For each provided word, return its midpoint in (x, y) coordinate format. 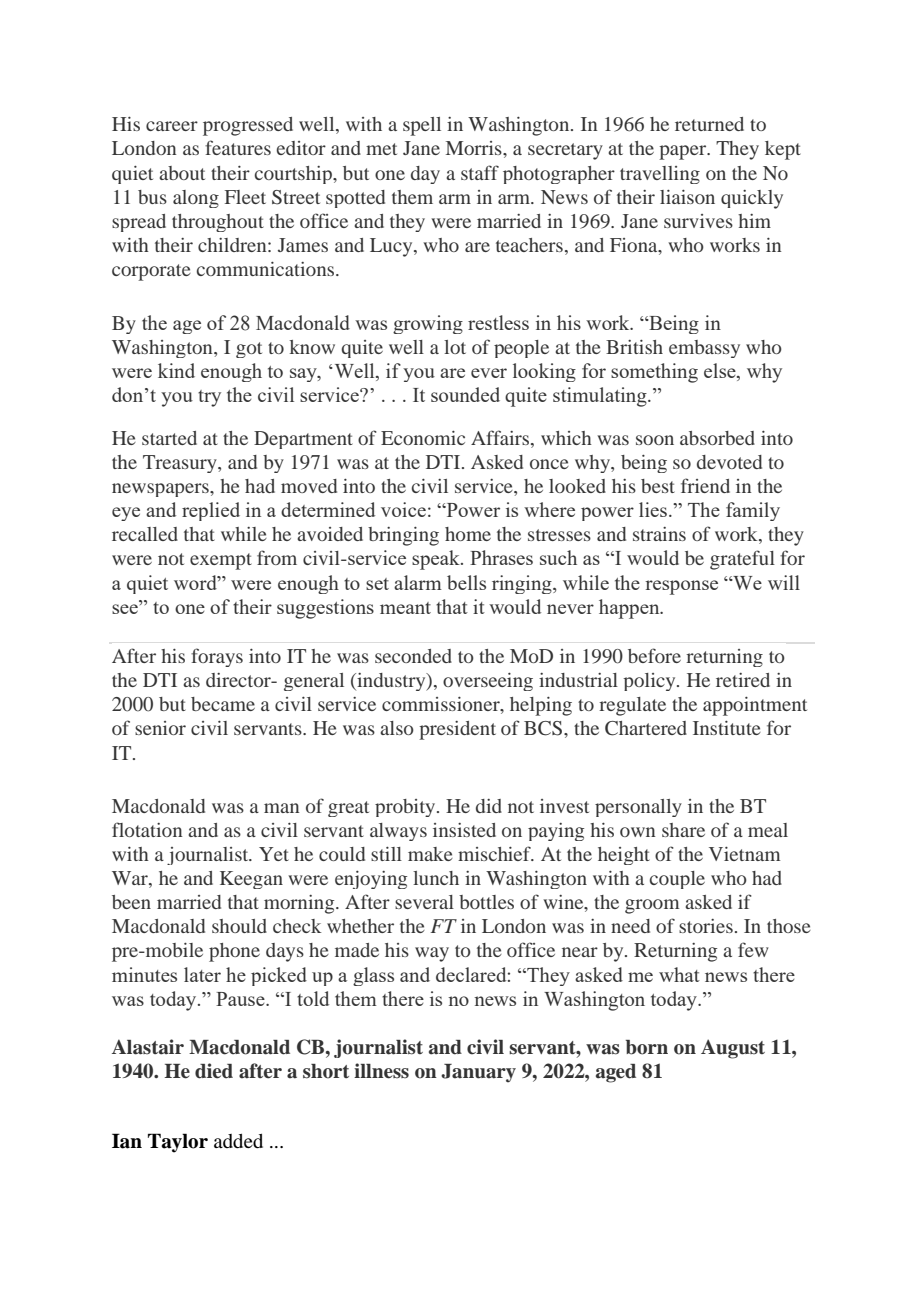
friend (705, 485)
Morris (475, 148)
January (478, 1073)
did (489, 806)
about (182, 173)
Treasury (181, 464)
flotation (147, 829)
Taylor (178, 1143)
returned (709, 124)
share (683, 830)
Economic (423, 438)
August (733, 1049)
